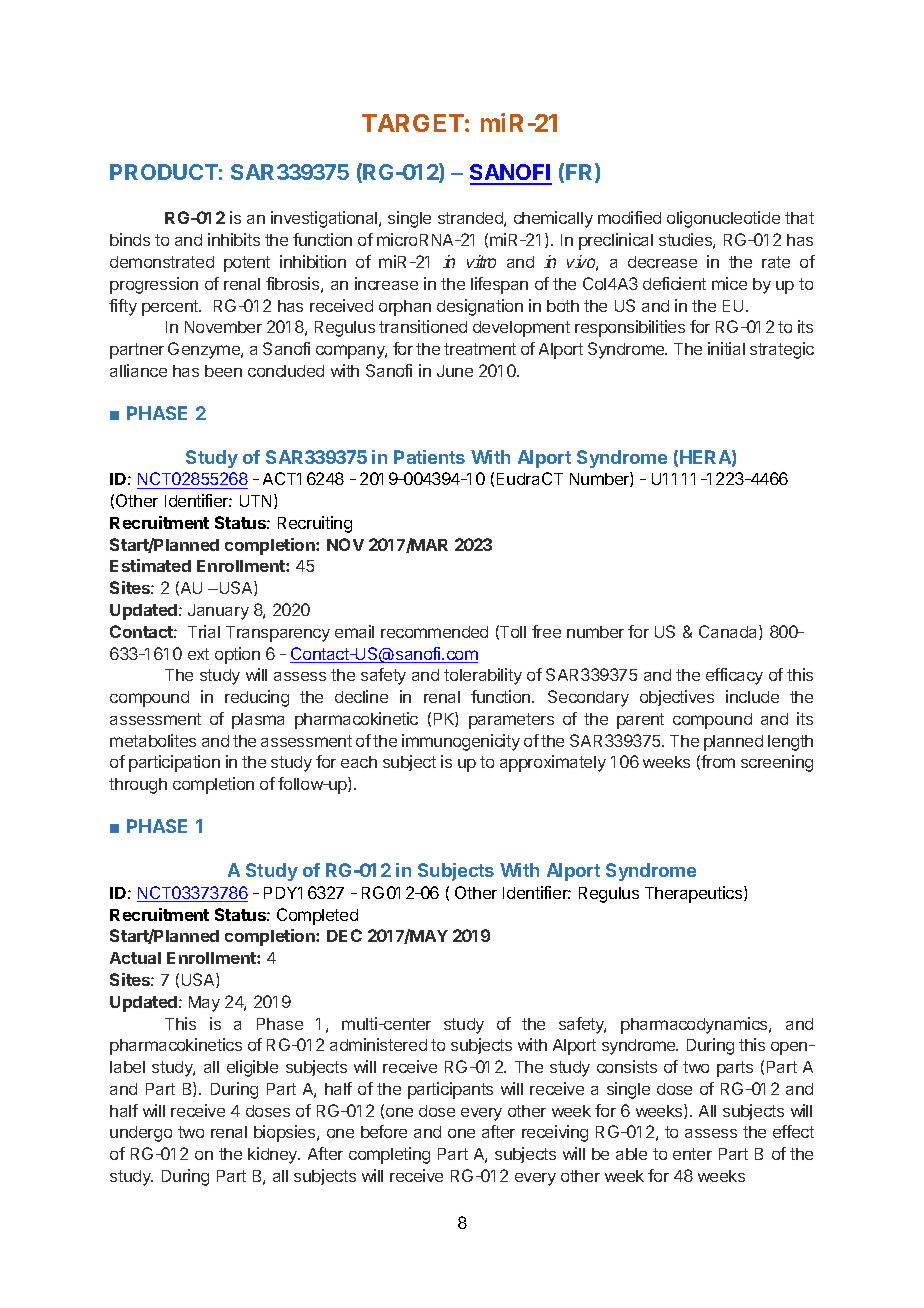 This screenshot has height=1308, width=924. I want to click on tolerability, so click(483, 676).
